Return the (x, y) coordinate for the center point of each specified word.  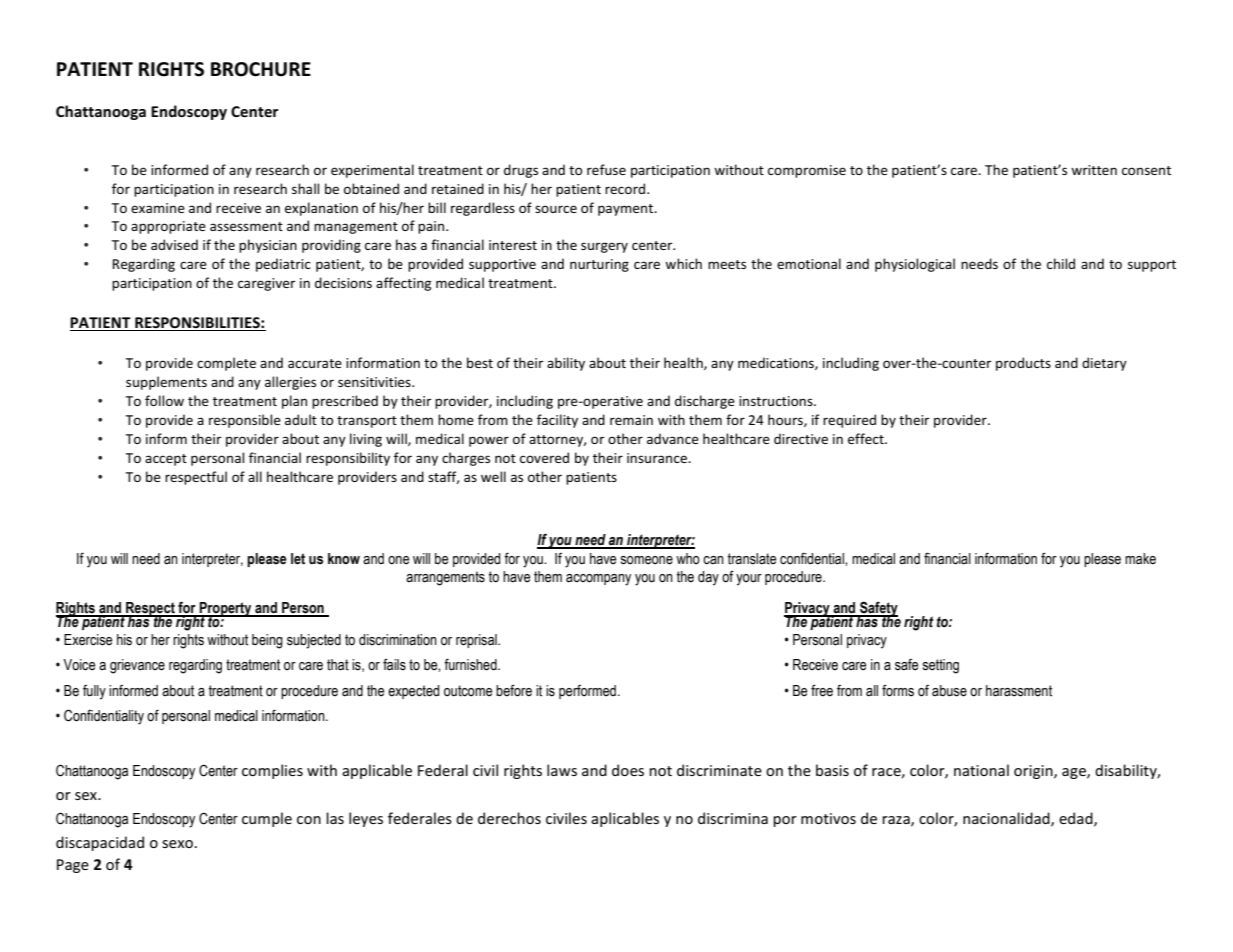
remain (631, 420)
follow (164, 400)
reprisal (477, 641)
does (628, 770)
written (1094, 170)
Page (73, 866)
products (1023, 364)
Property (226, 610)
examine (158, 208)
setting (941, 666)
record (626, 188)
